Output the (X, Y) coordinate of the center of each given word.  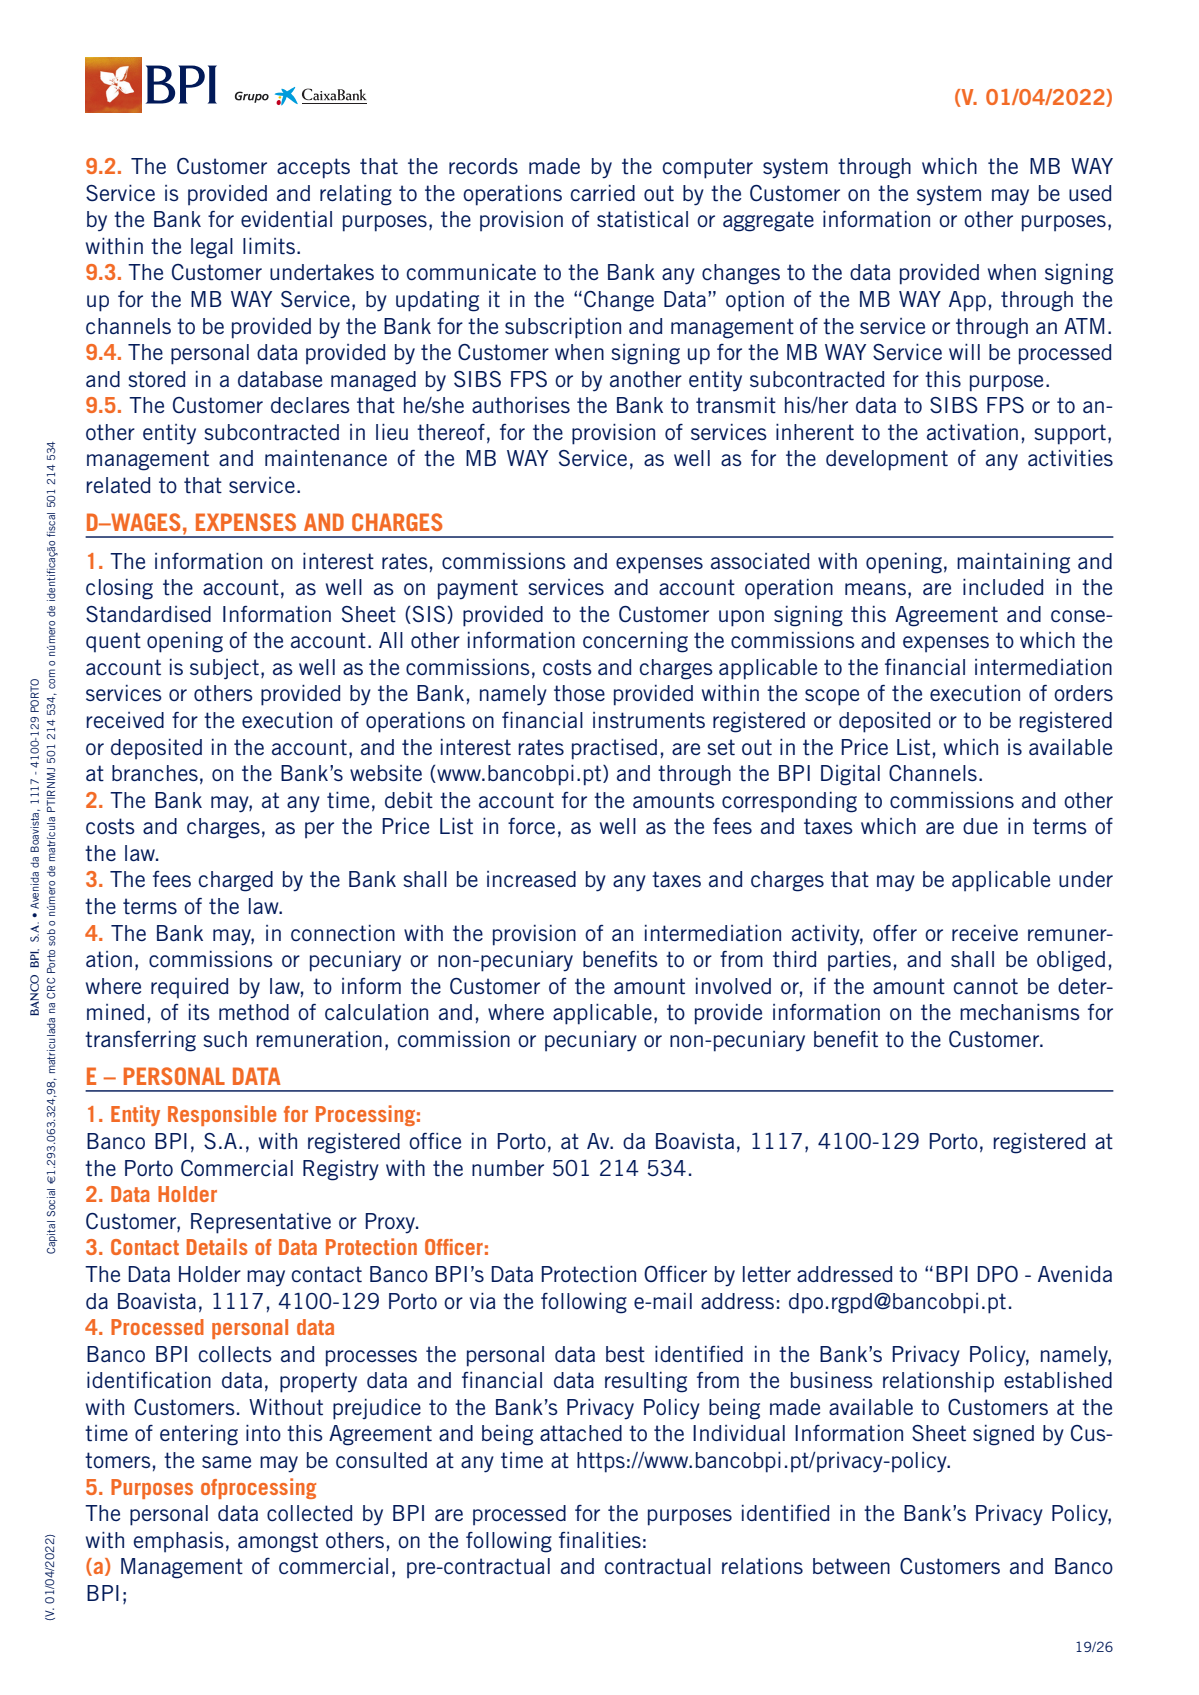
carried (603, 193)
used (1090, 193)
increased (531, 879)
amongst (278, 1542)
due (980, 826)
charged (236, 881)
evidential (286, 219)
